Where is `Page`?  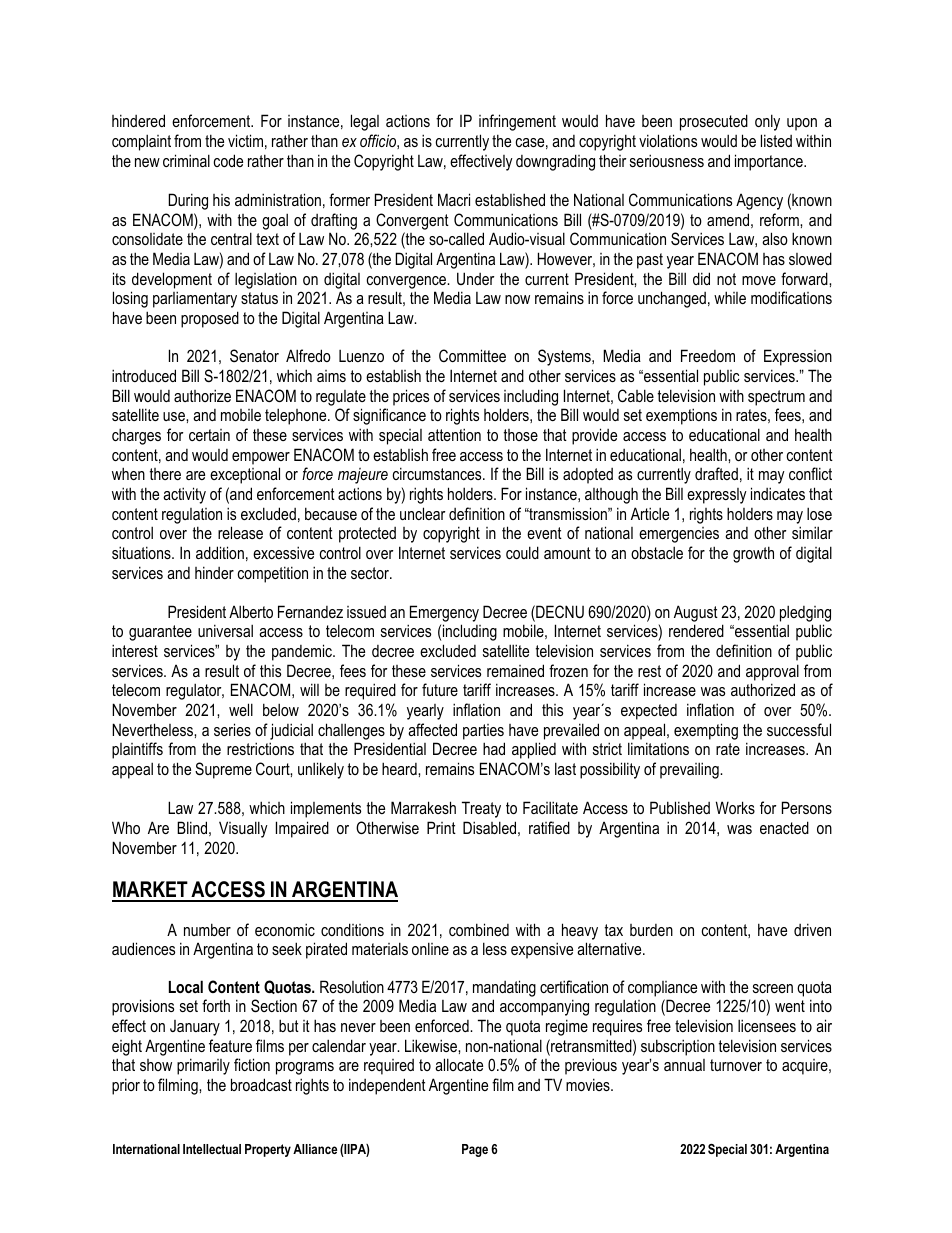 Page is located at coordinates (475, 1150).
